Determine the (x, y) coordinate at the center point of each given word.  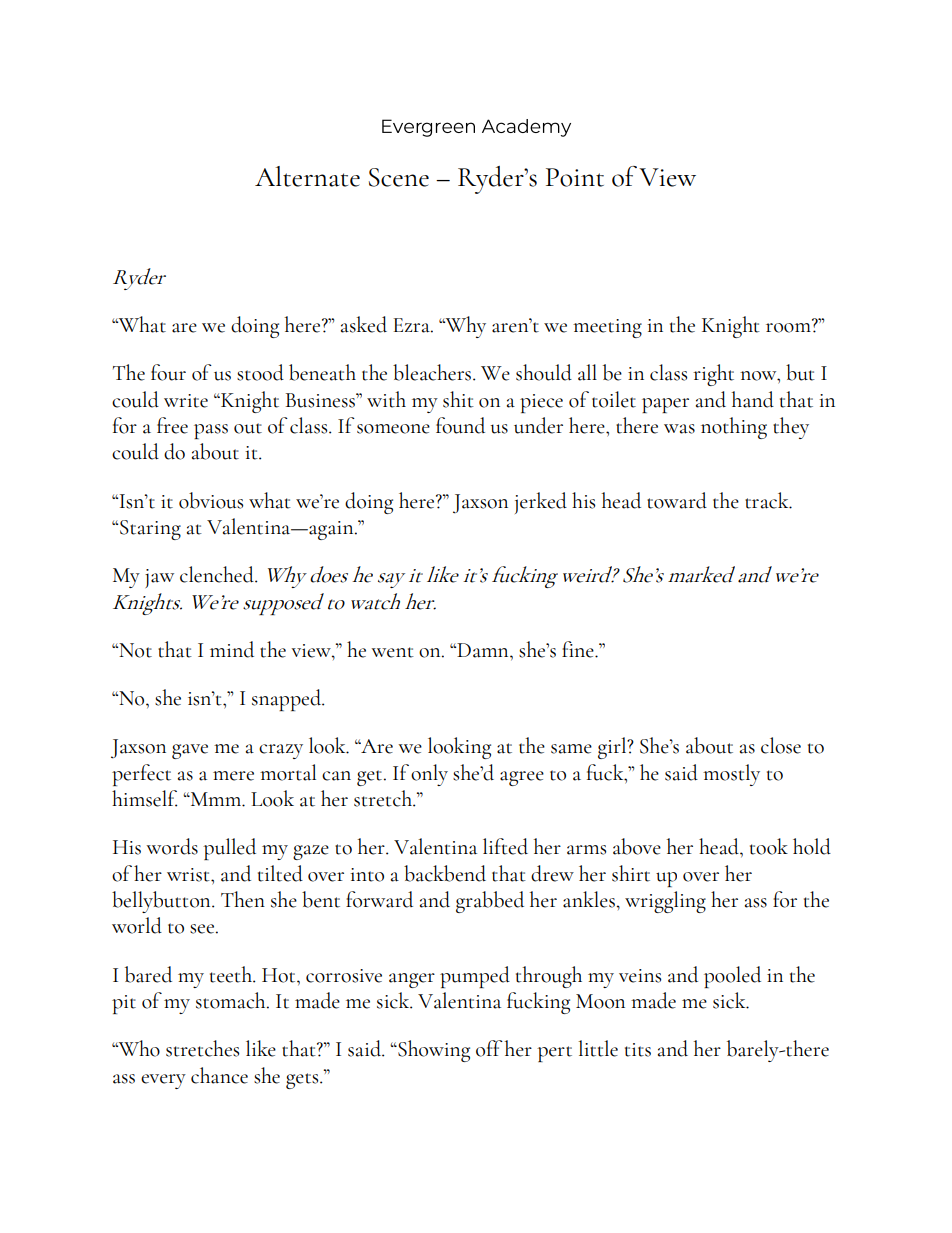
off (489, 1048)
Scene (399, 177)
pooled (732, 977)
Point (575, 177)
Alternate (307, 176)
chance (219, 1075)
